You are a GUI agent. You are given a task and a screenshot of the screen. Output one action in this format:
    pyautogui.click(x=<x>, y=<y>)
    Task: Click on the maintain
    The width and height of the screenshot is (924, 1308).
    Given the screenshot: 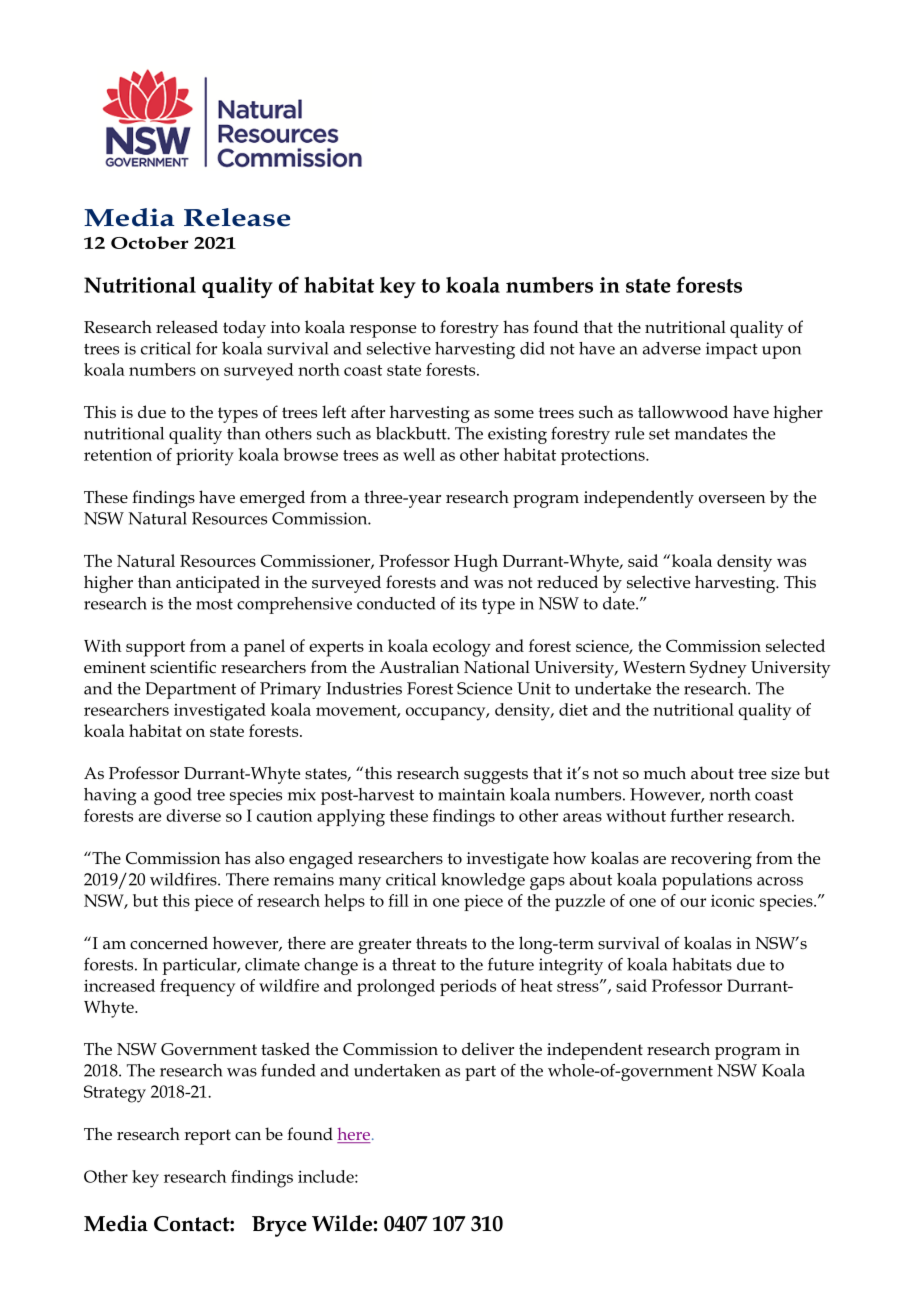 What is the action you would take?
    pyautogui.click(x=471, y=794)
